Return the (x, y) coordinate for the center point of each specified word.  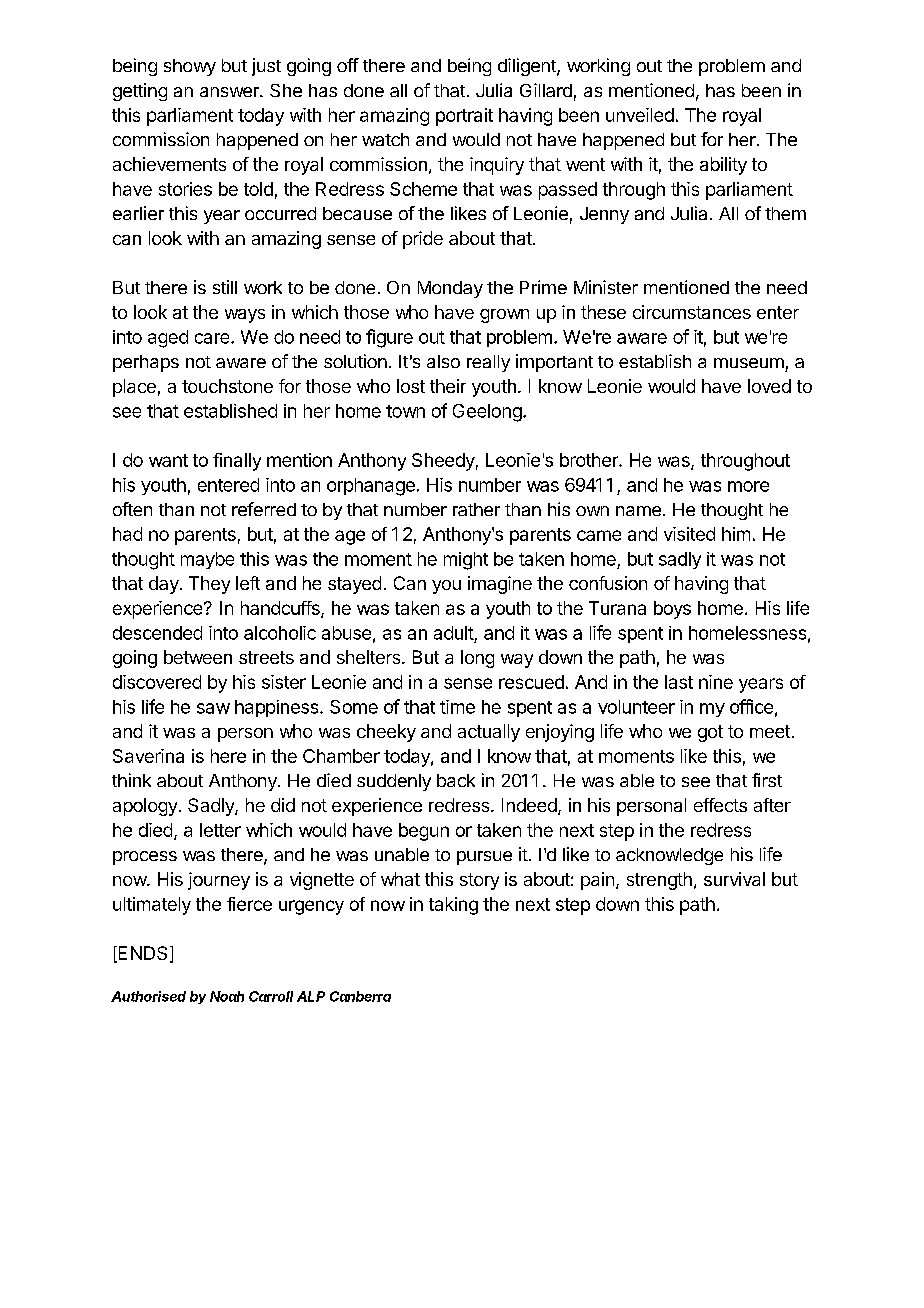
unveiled (640, 115)
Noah (227, 996)
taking (453, 906)
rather (476, 509)
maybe (207, 560)
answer (230, 92)
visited (689, 534)
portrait (464, 117)
